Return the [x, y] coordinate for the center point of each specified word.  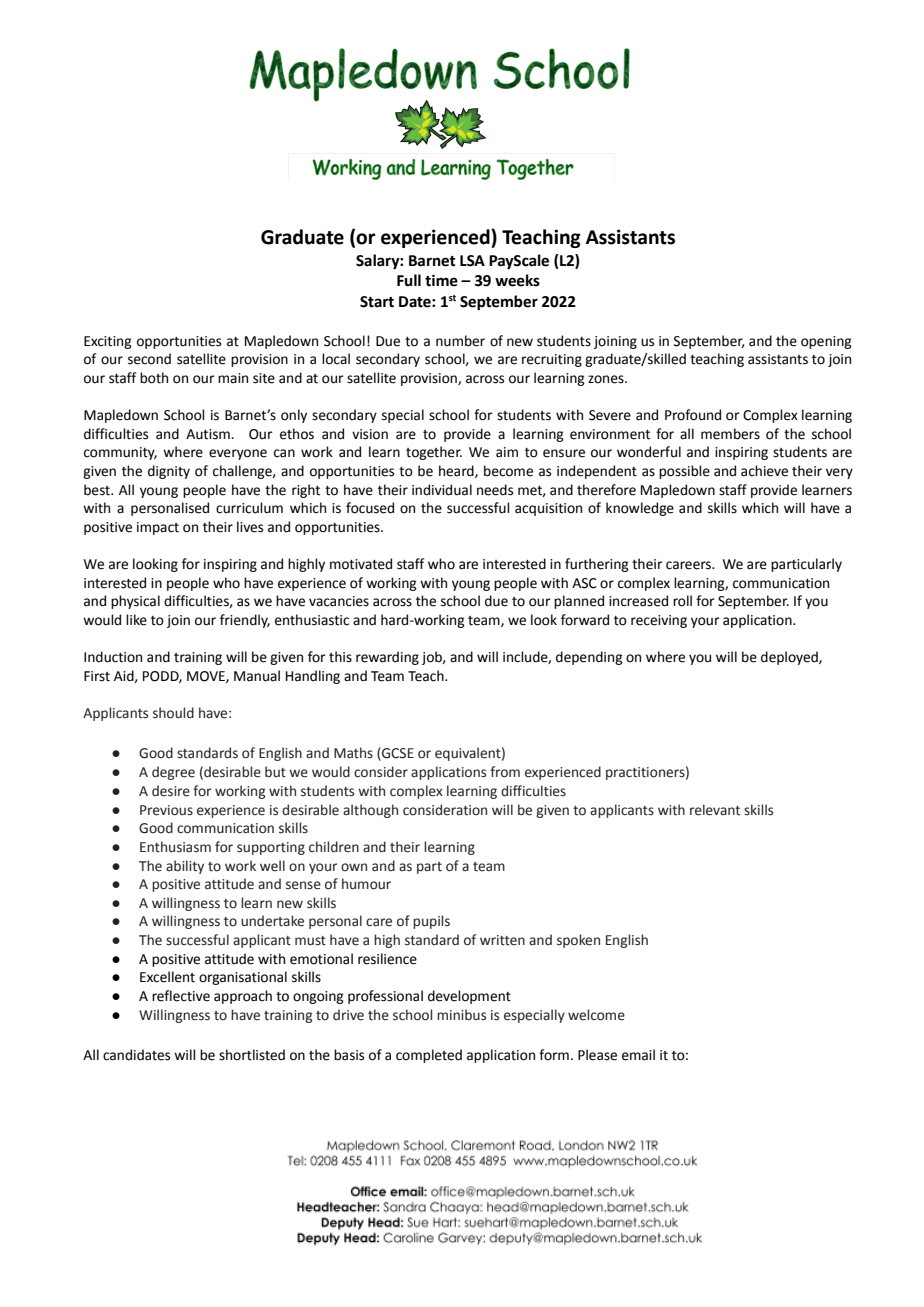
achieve [764, 471]
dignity [169, 472]
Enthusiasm [175, 847]
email [638, 1055]
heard [457, 471]
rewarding [387, 658]
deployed [790, 658]
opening [826, 342]
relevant [715, 810]
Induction [113, 657]
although [370, 811]
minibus [461, 1015]
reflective [181, 996]
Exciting [108, 342]
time [441, 281]
